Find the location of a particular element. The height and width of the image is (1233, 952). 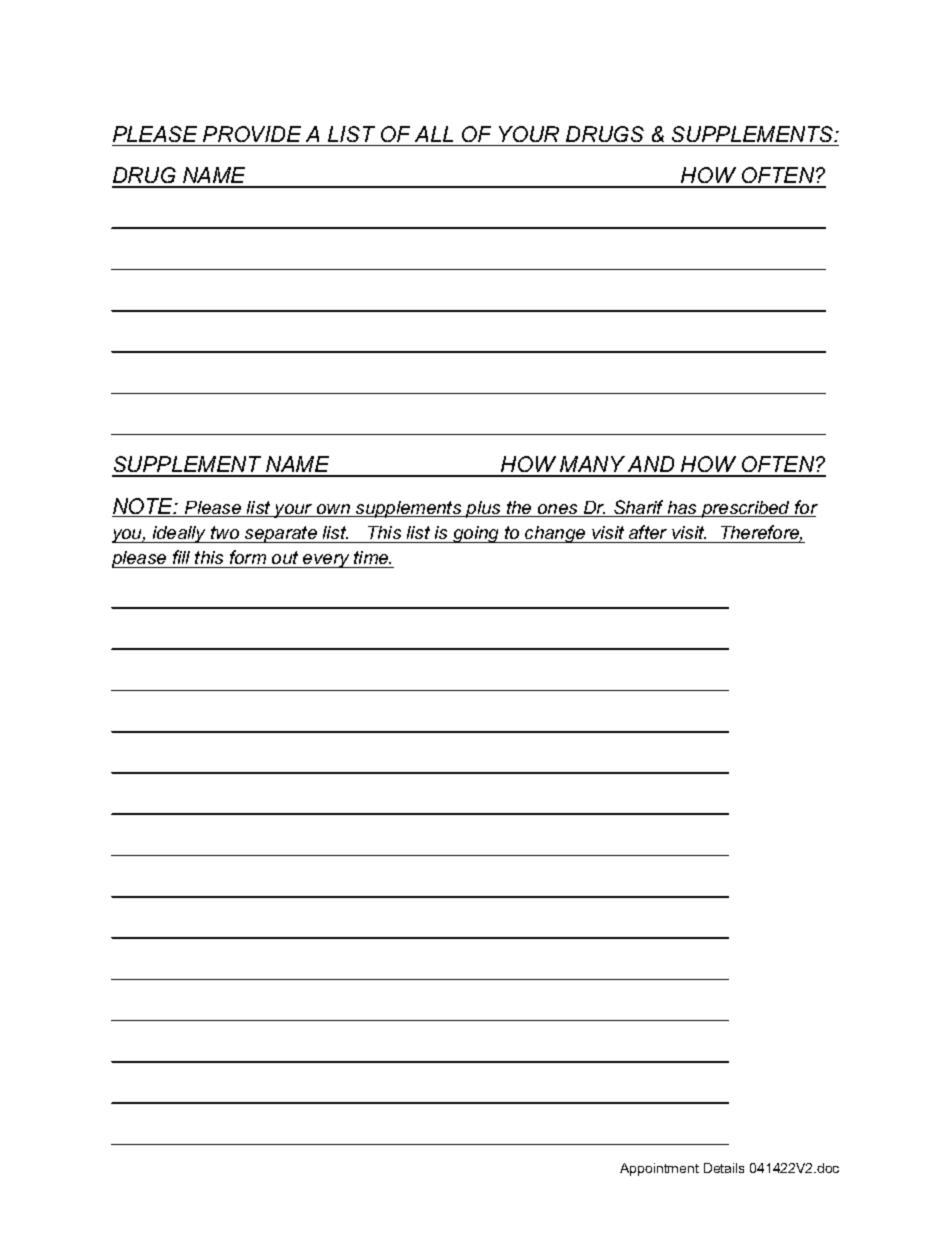

Appointment is located at coordinates (659, 1169).
